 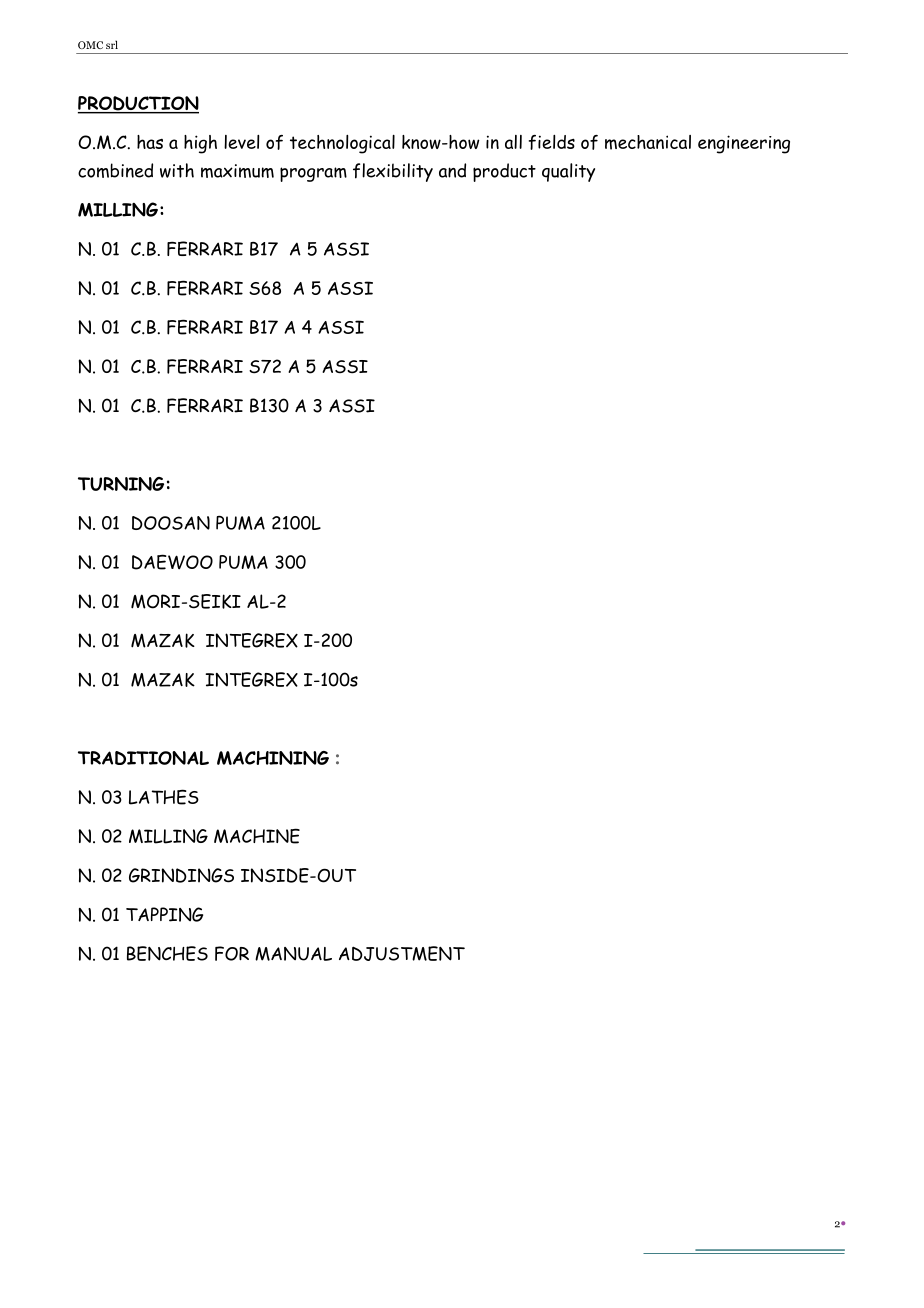 I want to click on all, so click(x=513, y=142).
